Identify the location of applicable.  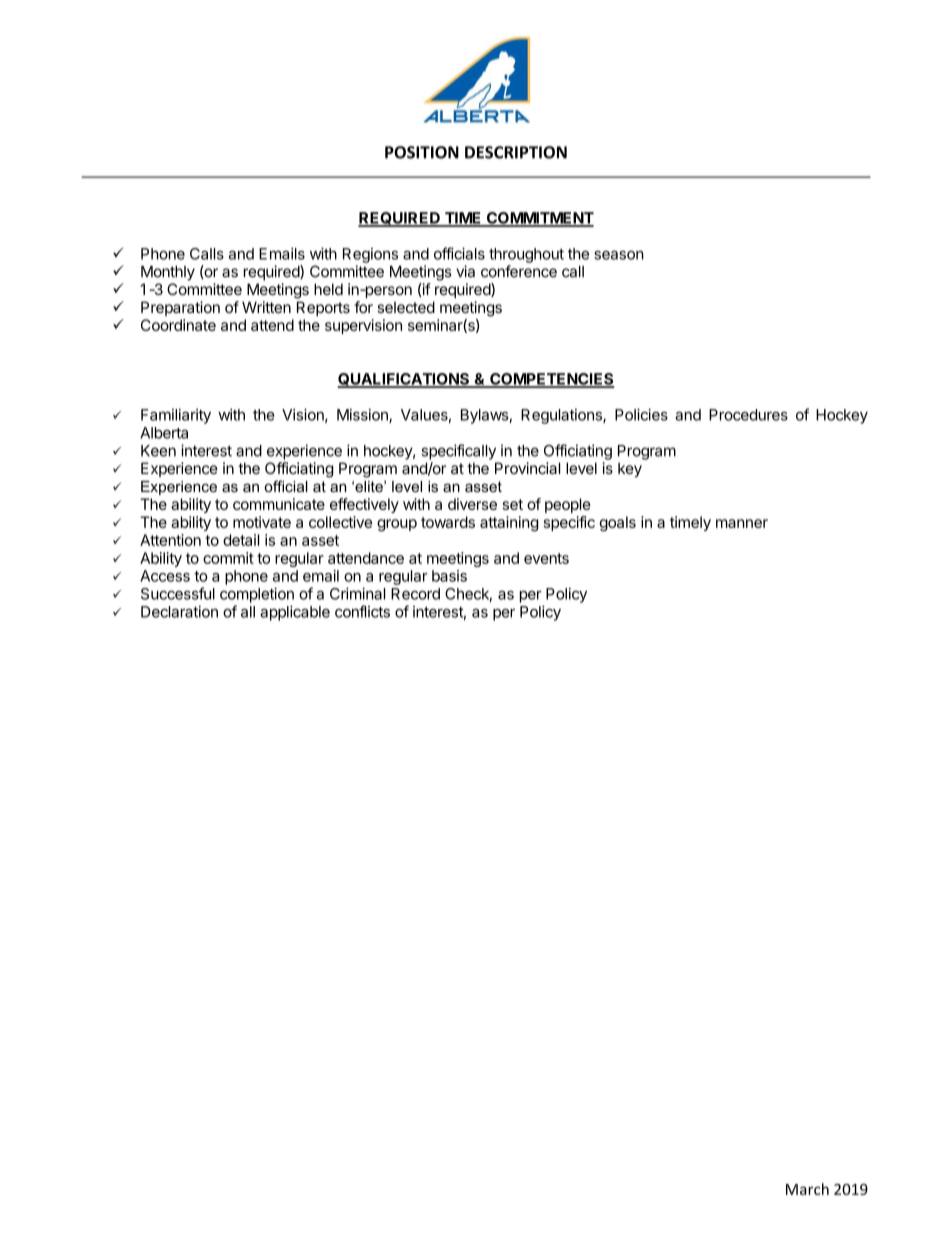
(295, 613).
